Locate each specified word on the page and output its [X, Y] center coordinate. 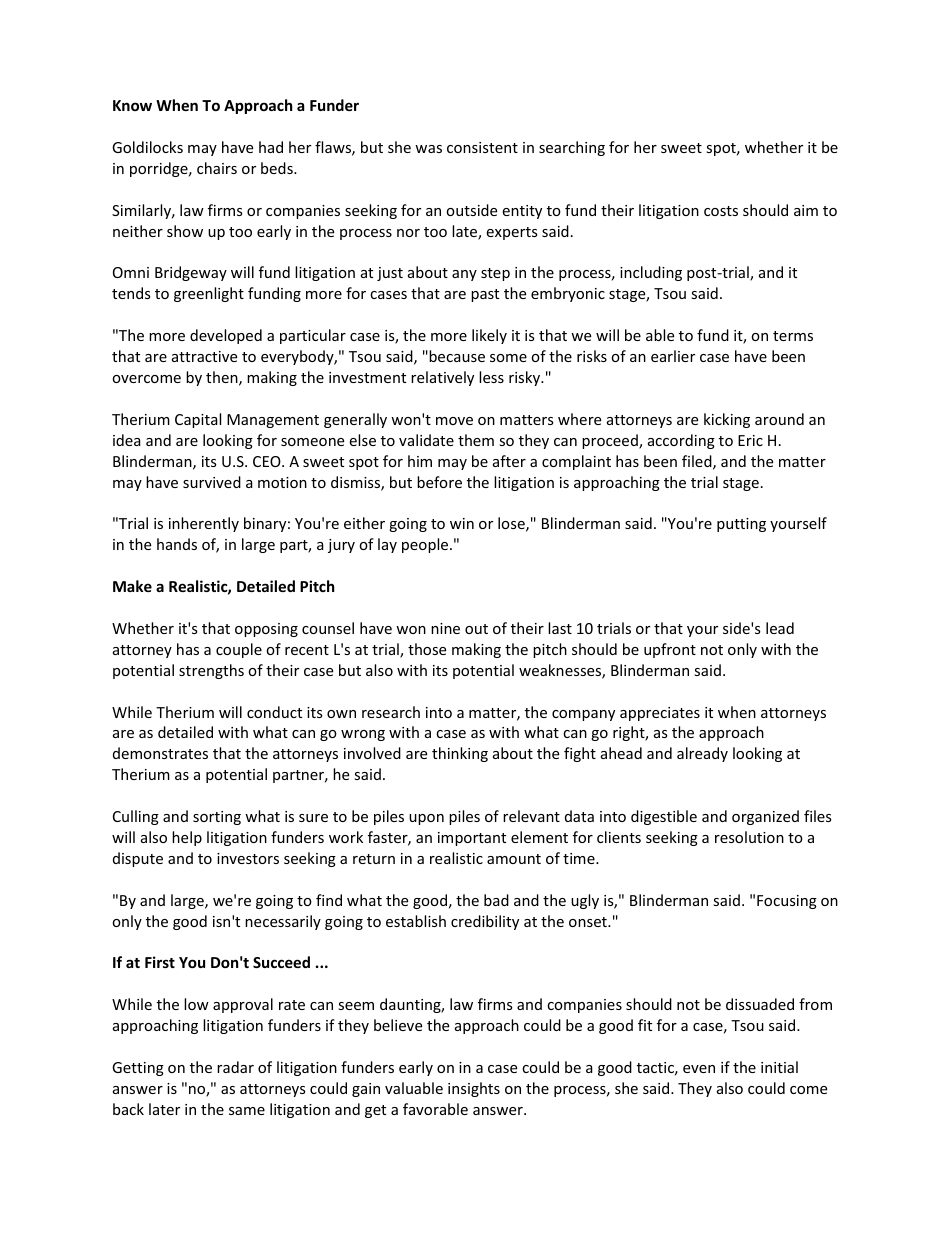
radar [235, 1067]
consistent [482, 147]
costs [721, 211]
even [699, 1069]
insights [474, 1089]
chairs [217, 168]
